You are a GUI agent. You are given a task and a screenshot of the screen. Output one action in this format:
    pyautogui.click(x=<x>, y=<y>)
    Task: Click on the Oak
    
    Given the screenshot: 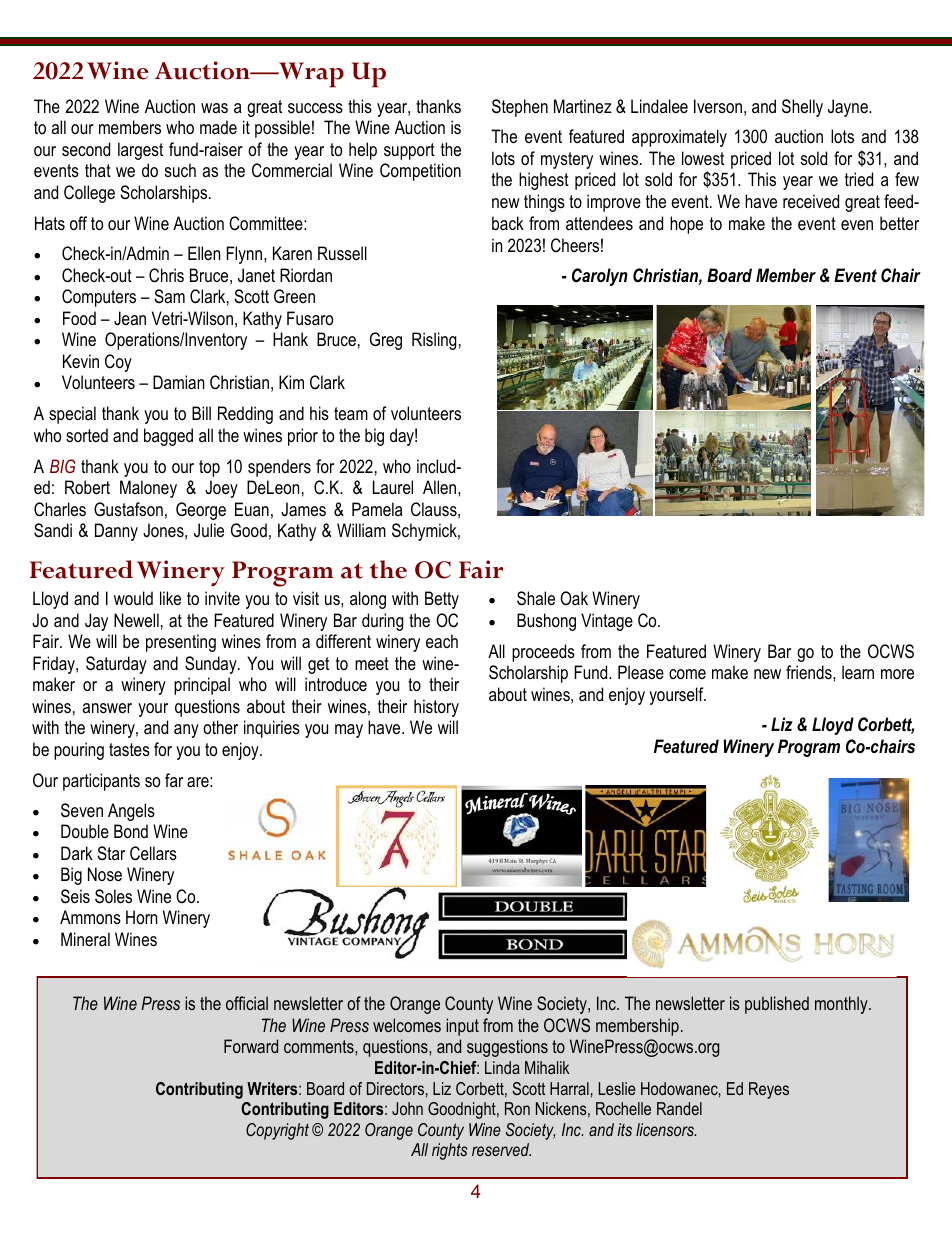 What is the action you would take?
    pyautogui.click(x=574, y=598)
